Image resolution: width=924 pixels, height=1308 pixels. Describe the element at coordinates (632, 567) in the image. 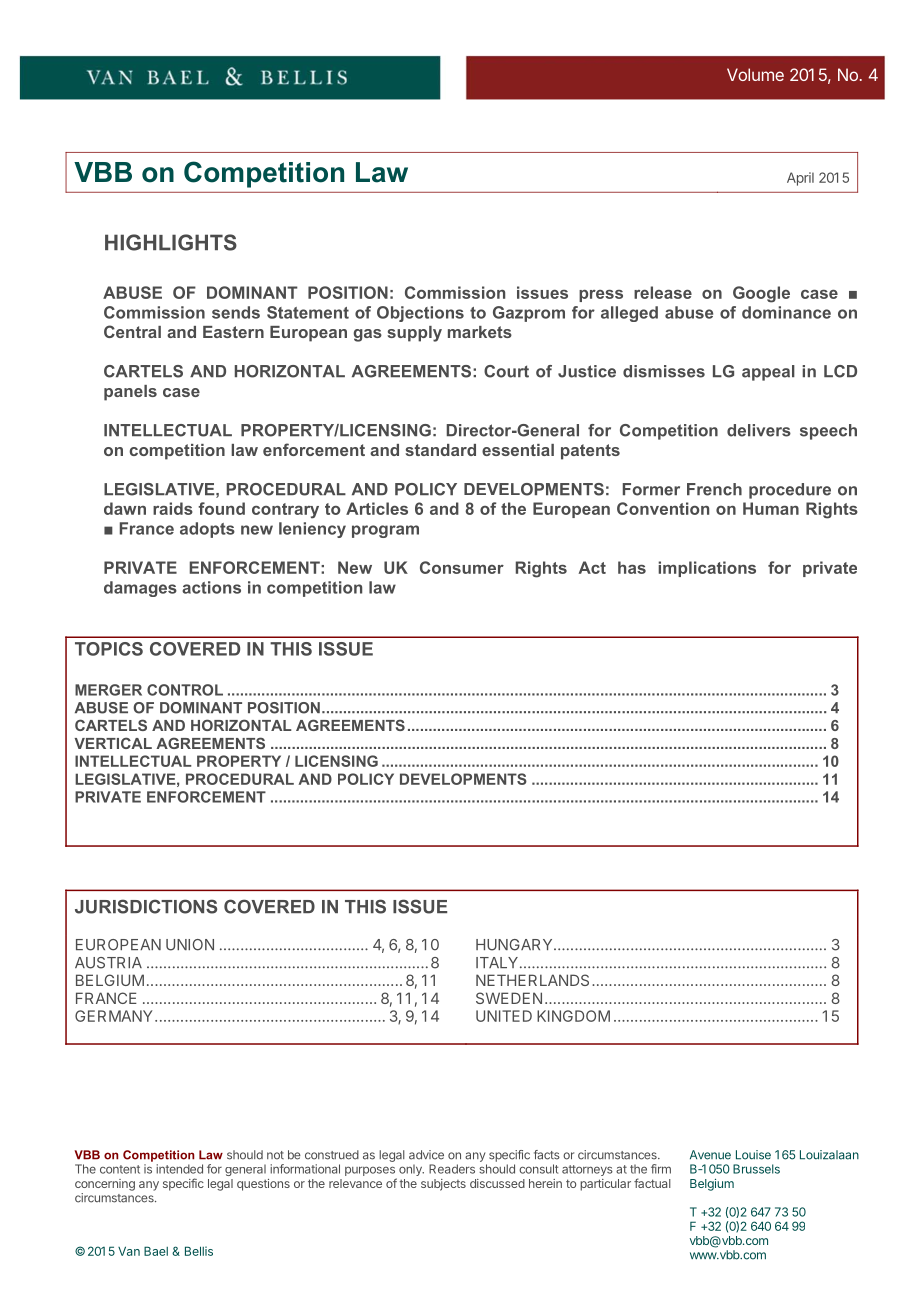

I see `has` at that location.
